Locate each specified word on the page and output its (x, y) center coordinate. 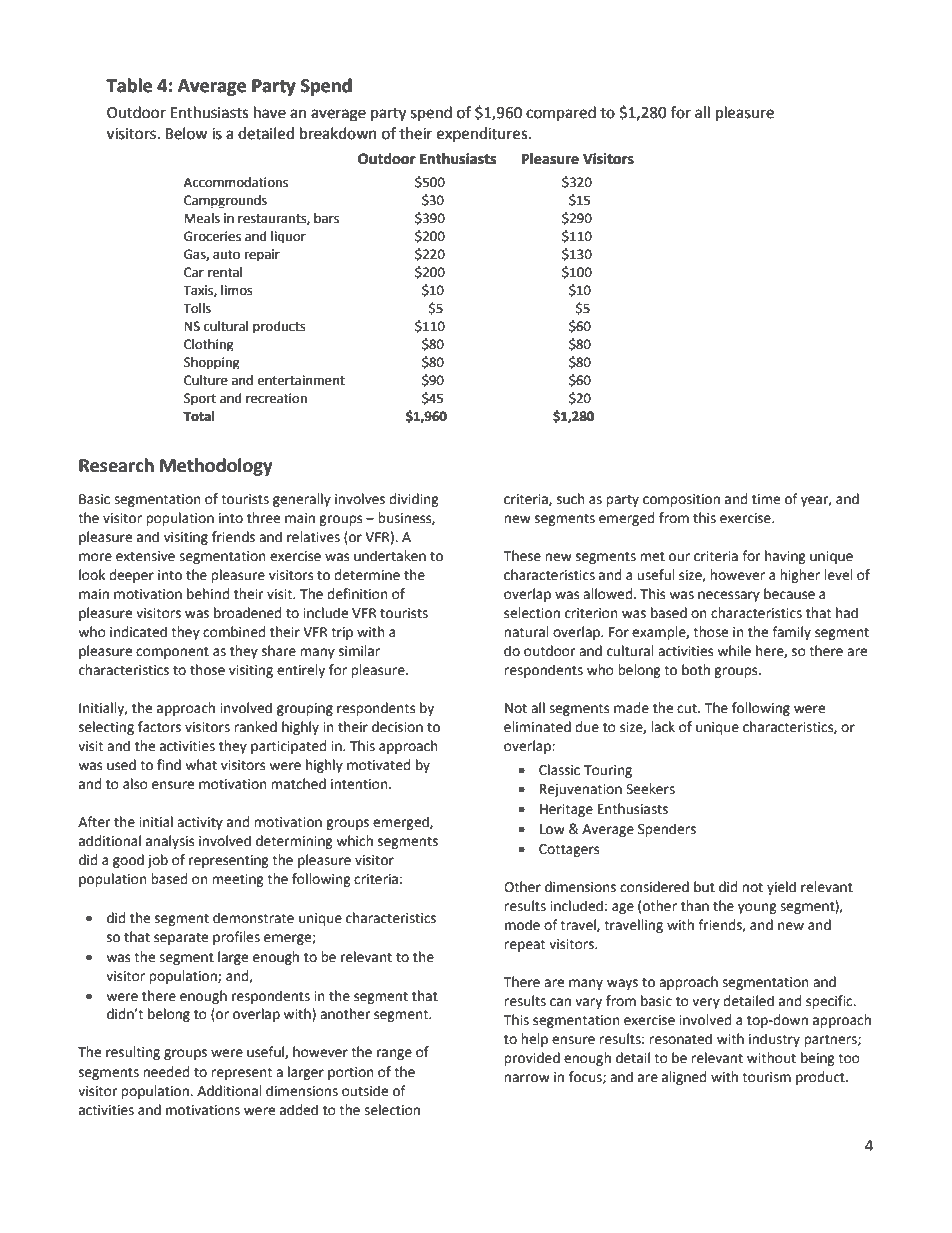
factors (159, 727)
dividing (414, 500)
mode (522, 925)
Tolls (197, 308)
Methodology (216, 467)
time (766, 499)
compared (561, 113)
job (157, 861)
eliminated (537, 727)
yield (781, 888)
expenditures (483, 134)
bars (326, 218)
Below (186, 133)
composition (681, 500)
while (734, 651)
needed (166, 1072)
